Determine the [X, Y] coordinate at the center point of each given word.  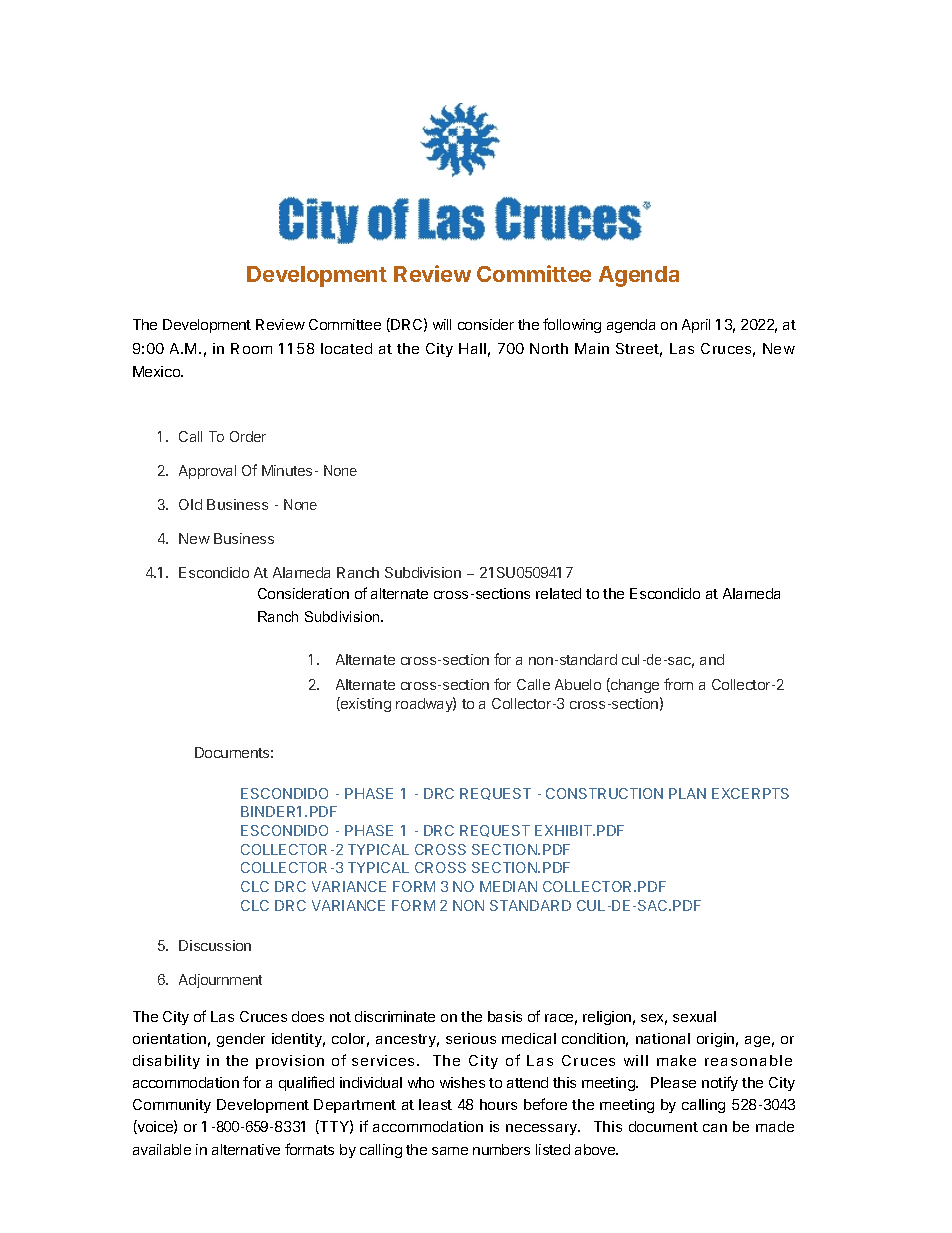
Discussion [215, 945]
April [696, 326]
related [558, 593]
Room [251, 348]
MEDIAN [508, 886]
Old [190, 504]
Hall [472, 348]
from [678, 684]
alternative [246, 1149]
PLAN [687, 793]
